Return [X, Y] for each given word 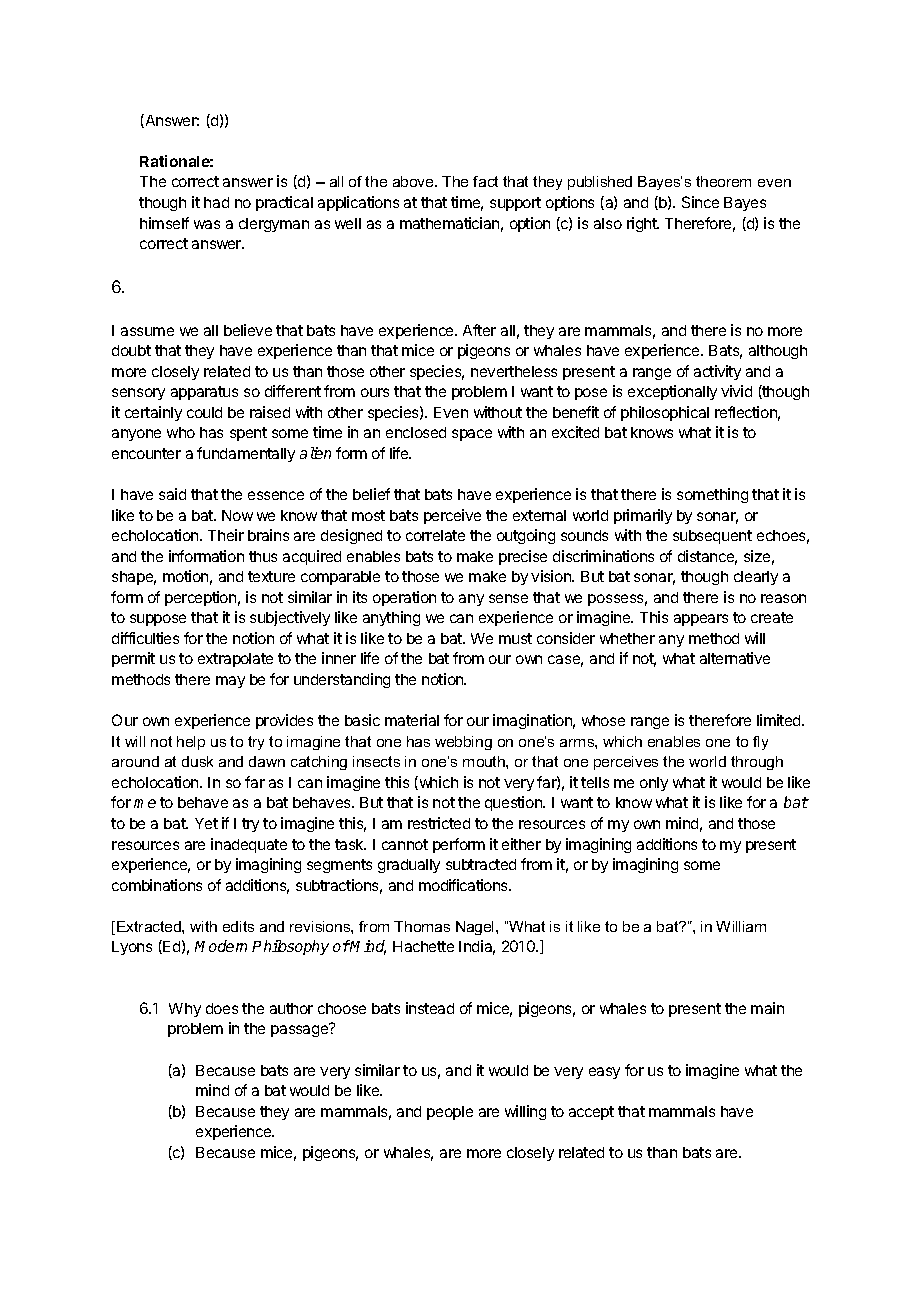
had [216, 202]
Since [700, 202]
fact [485, 181]
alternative [735, 658]
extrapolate [235, 660]
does [222, 1008]
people [450, 1113]
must [515, 638]
